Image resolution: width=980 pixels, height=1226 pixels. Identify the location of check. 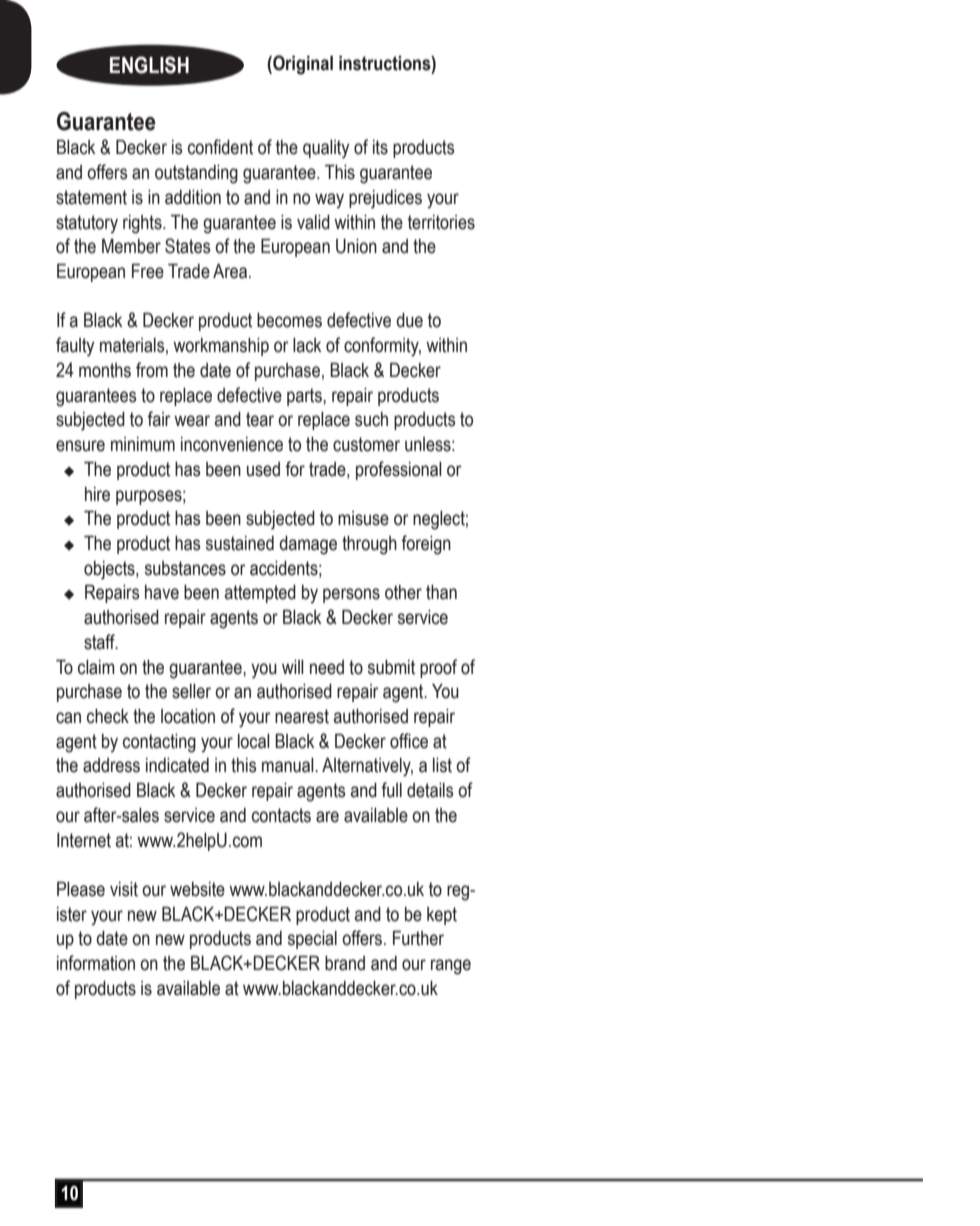
(108, 716).
